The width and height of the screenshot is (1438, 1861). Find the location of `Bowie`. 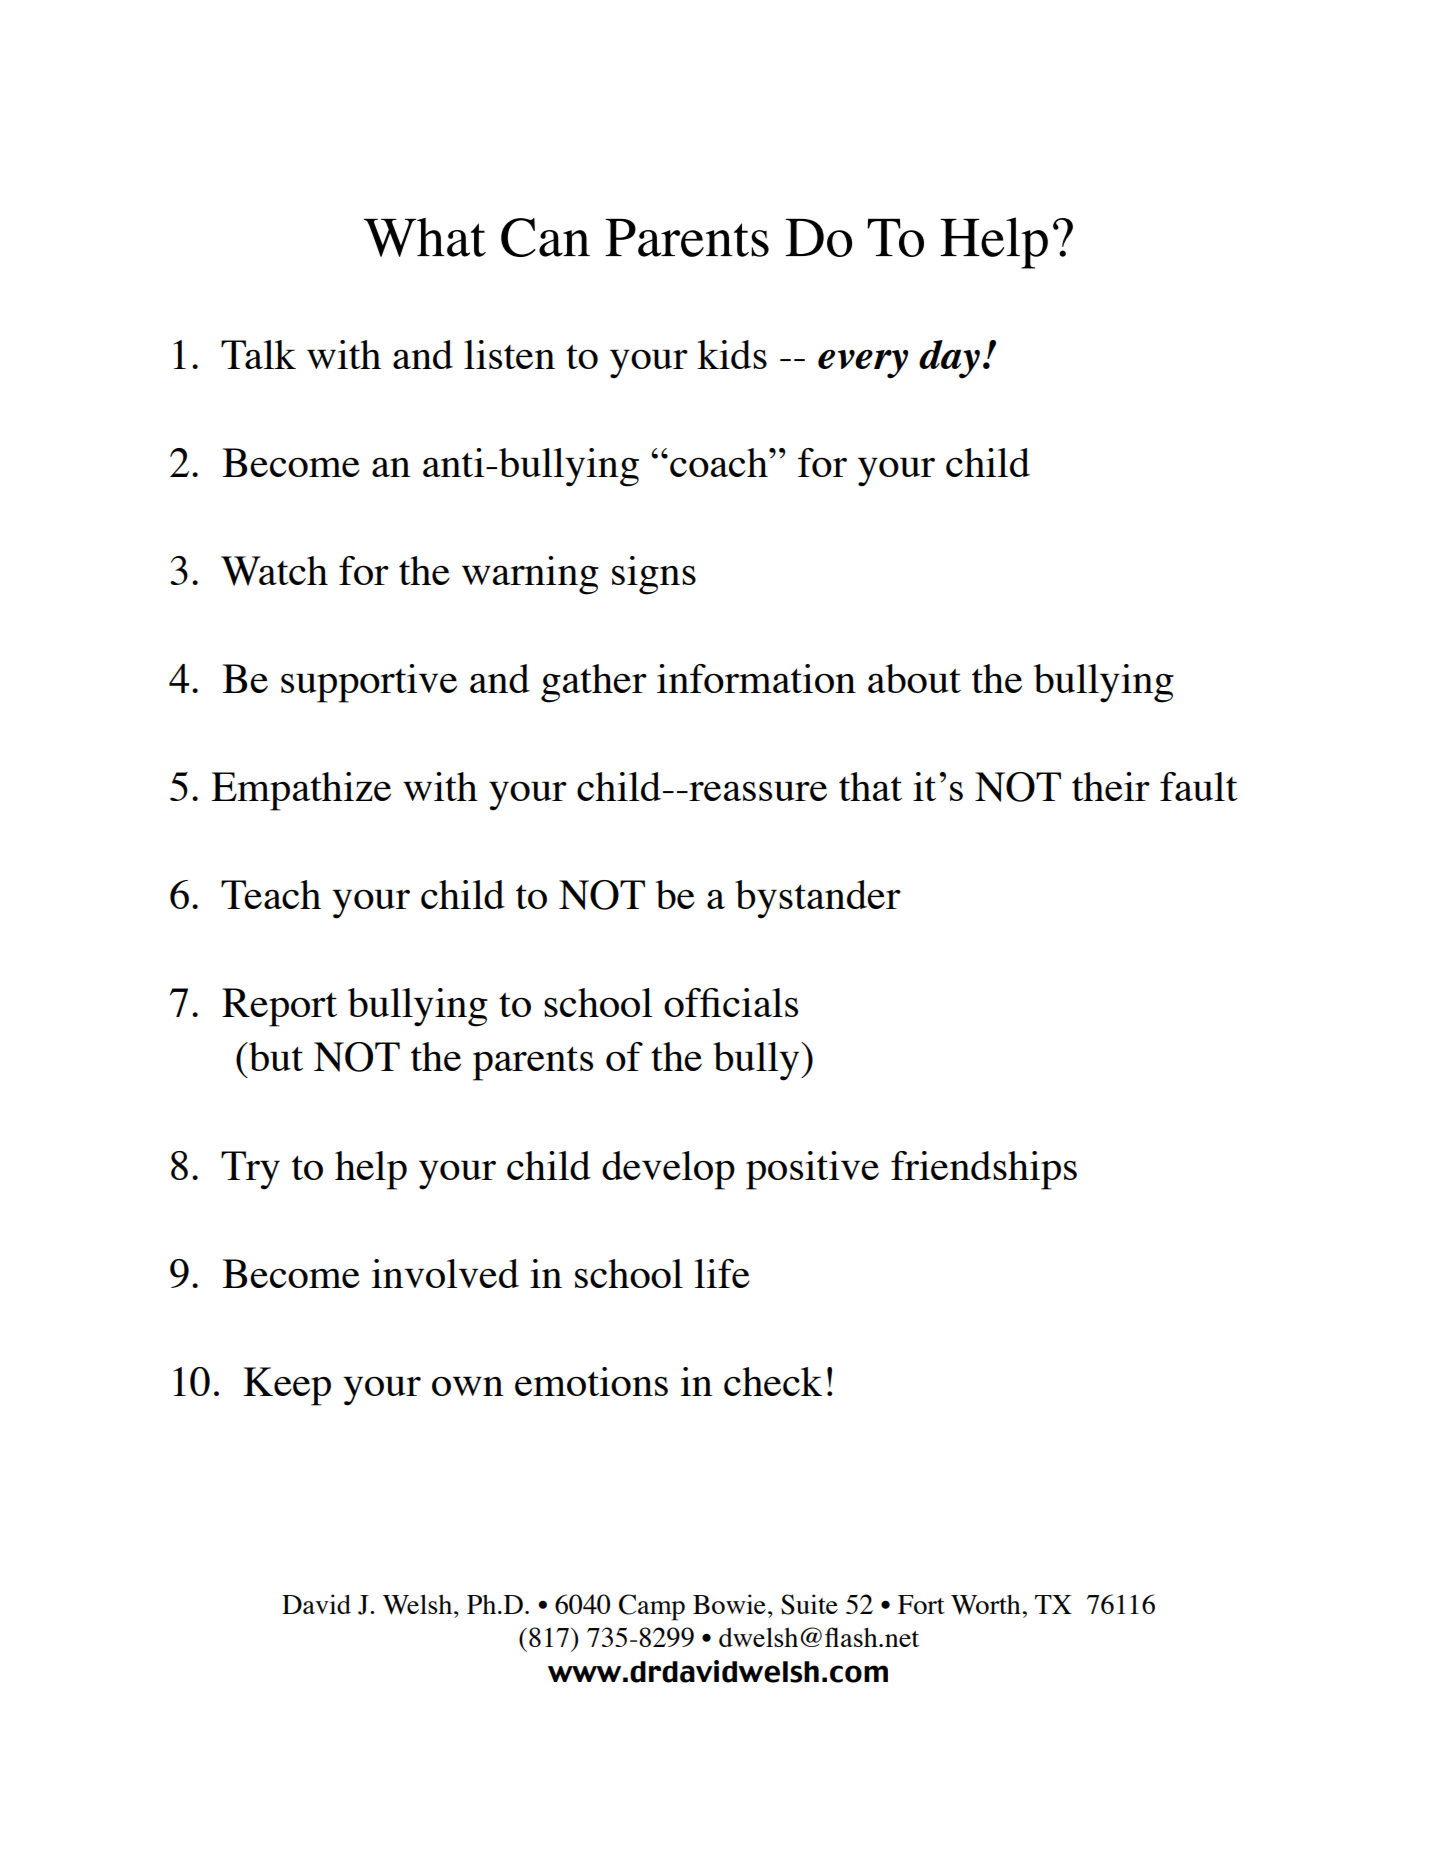

Bowie is located at coordinates (729, 1604).
